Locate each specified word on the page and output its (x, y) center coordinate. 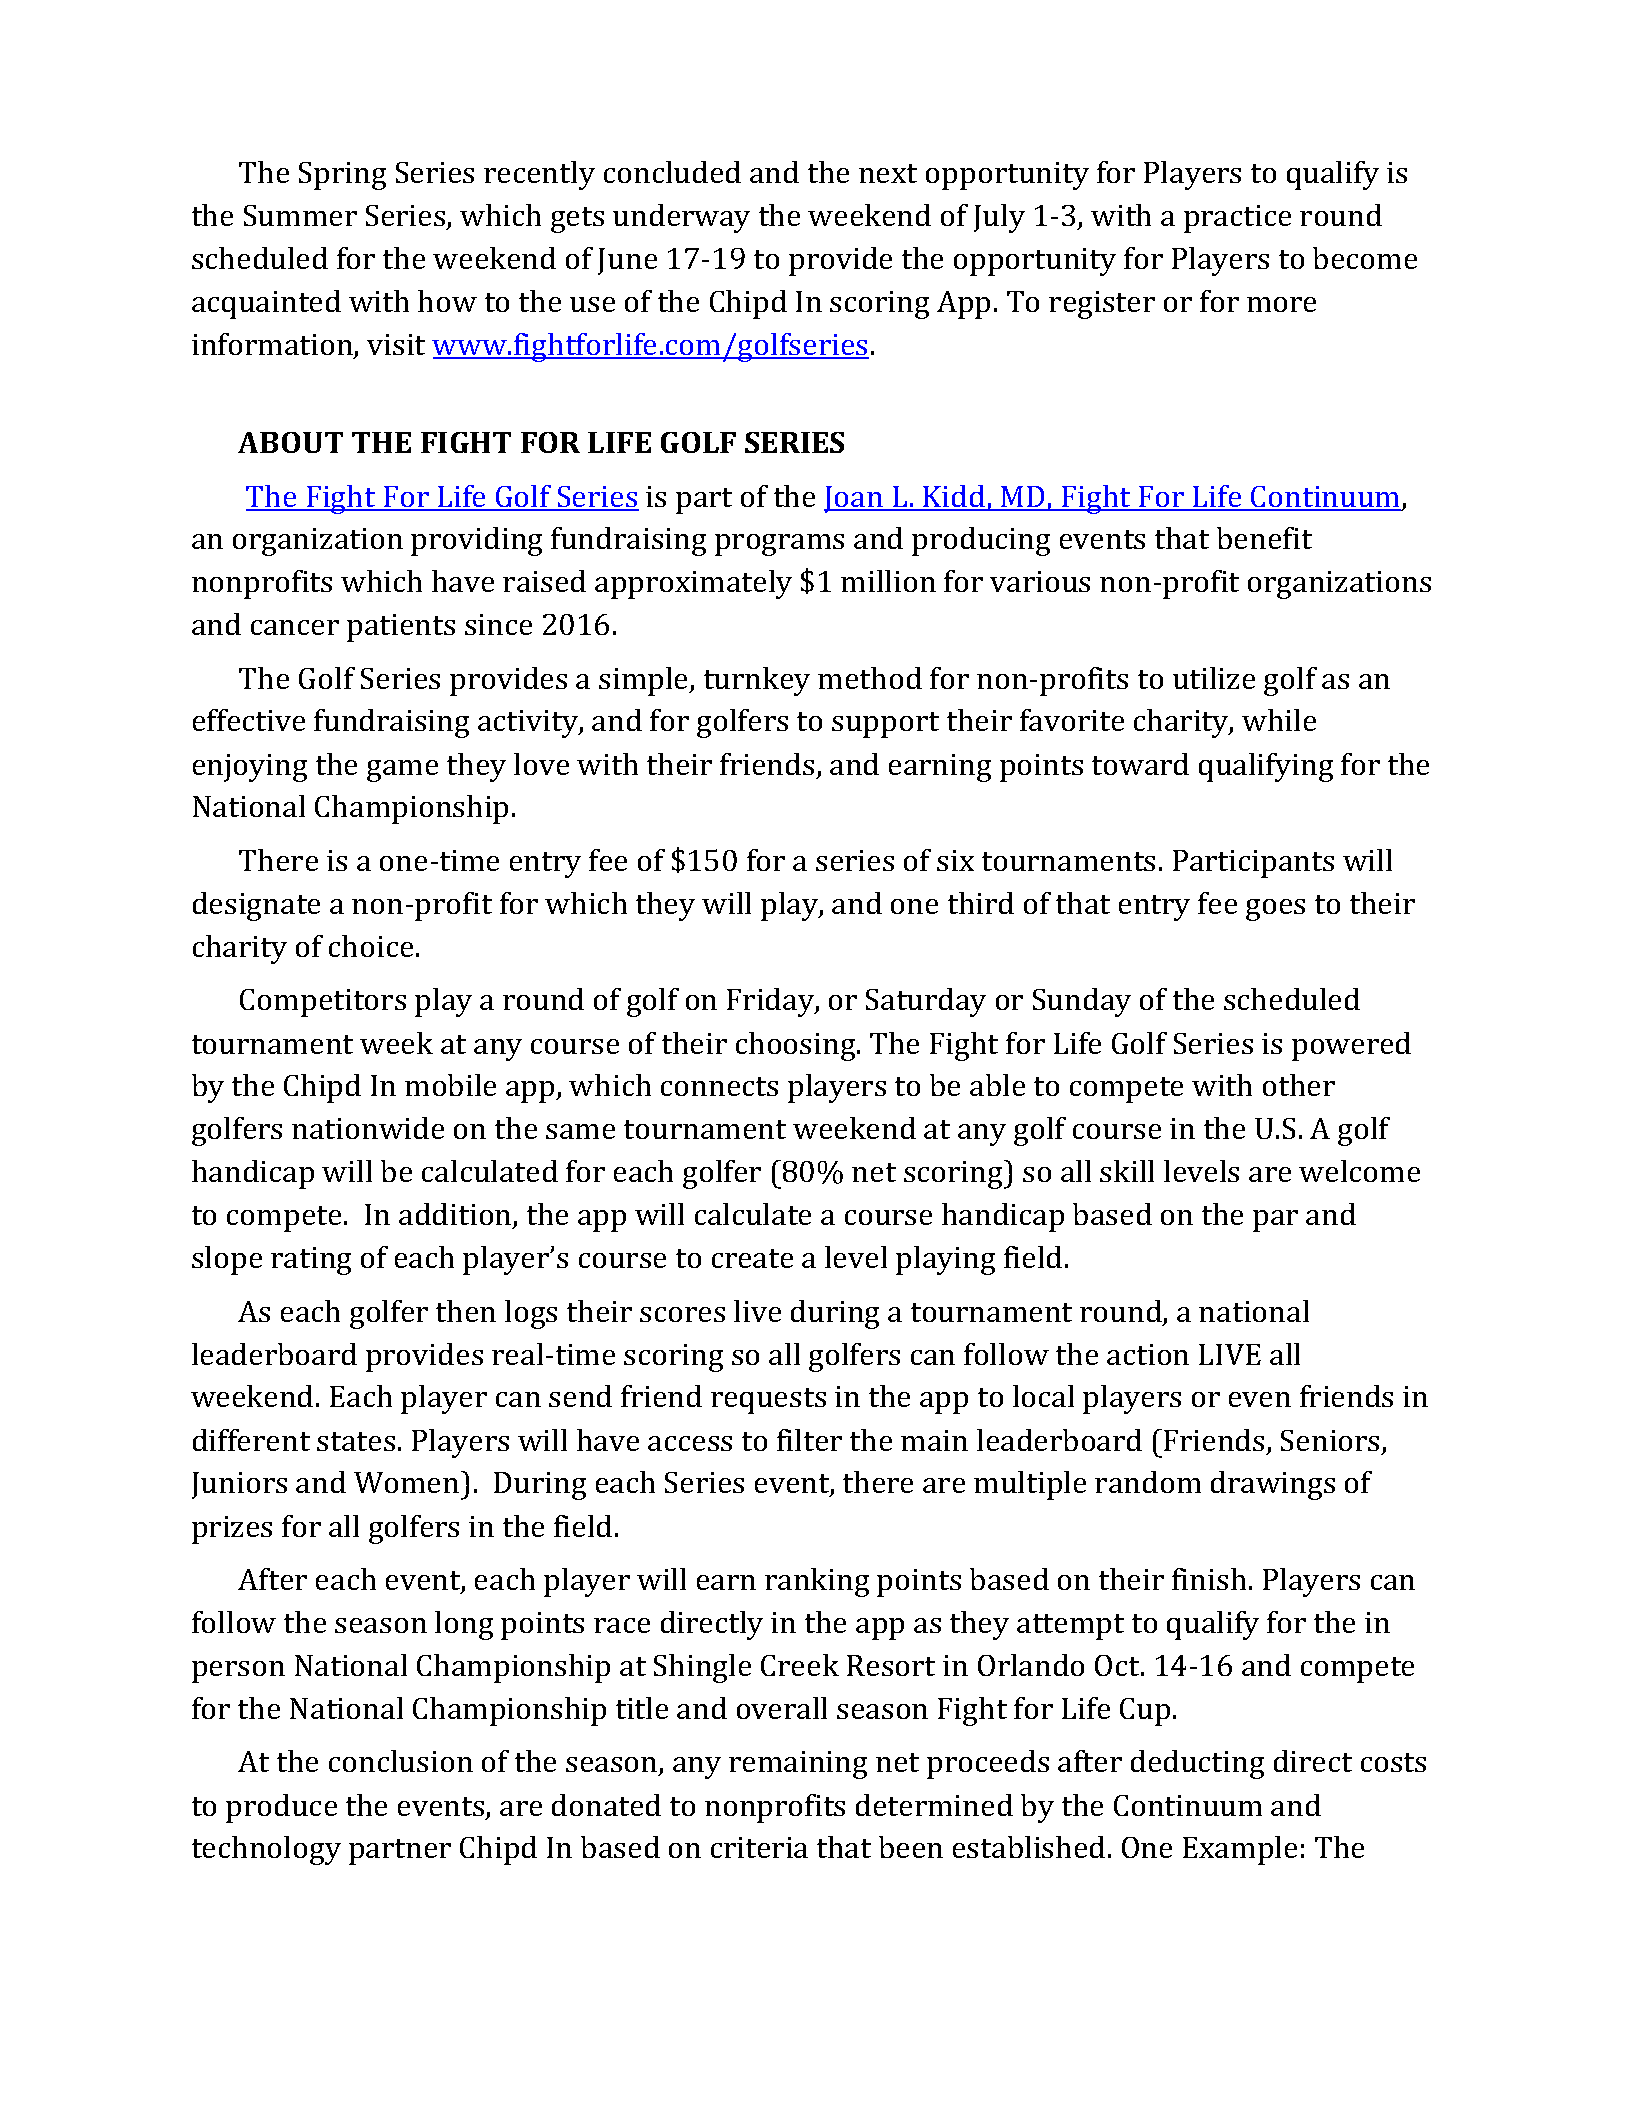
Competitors (323, 1003)
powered (1351, 1046)
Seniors (1332, 1442)
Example (1240, 1850)
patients (401, 628)
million (888, 581)
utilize (1214, 678)
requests (768, 1401)
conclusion (401, 1761)
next (888, 173)
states (356, 1441)
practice (1237, 219)
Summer (300, 215)
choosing (797, 1046)
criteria (759, 1847)
